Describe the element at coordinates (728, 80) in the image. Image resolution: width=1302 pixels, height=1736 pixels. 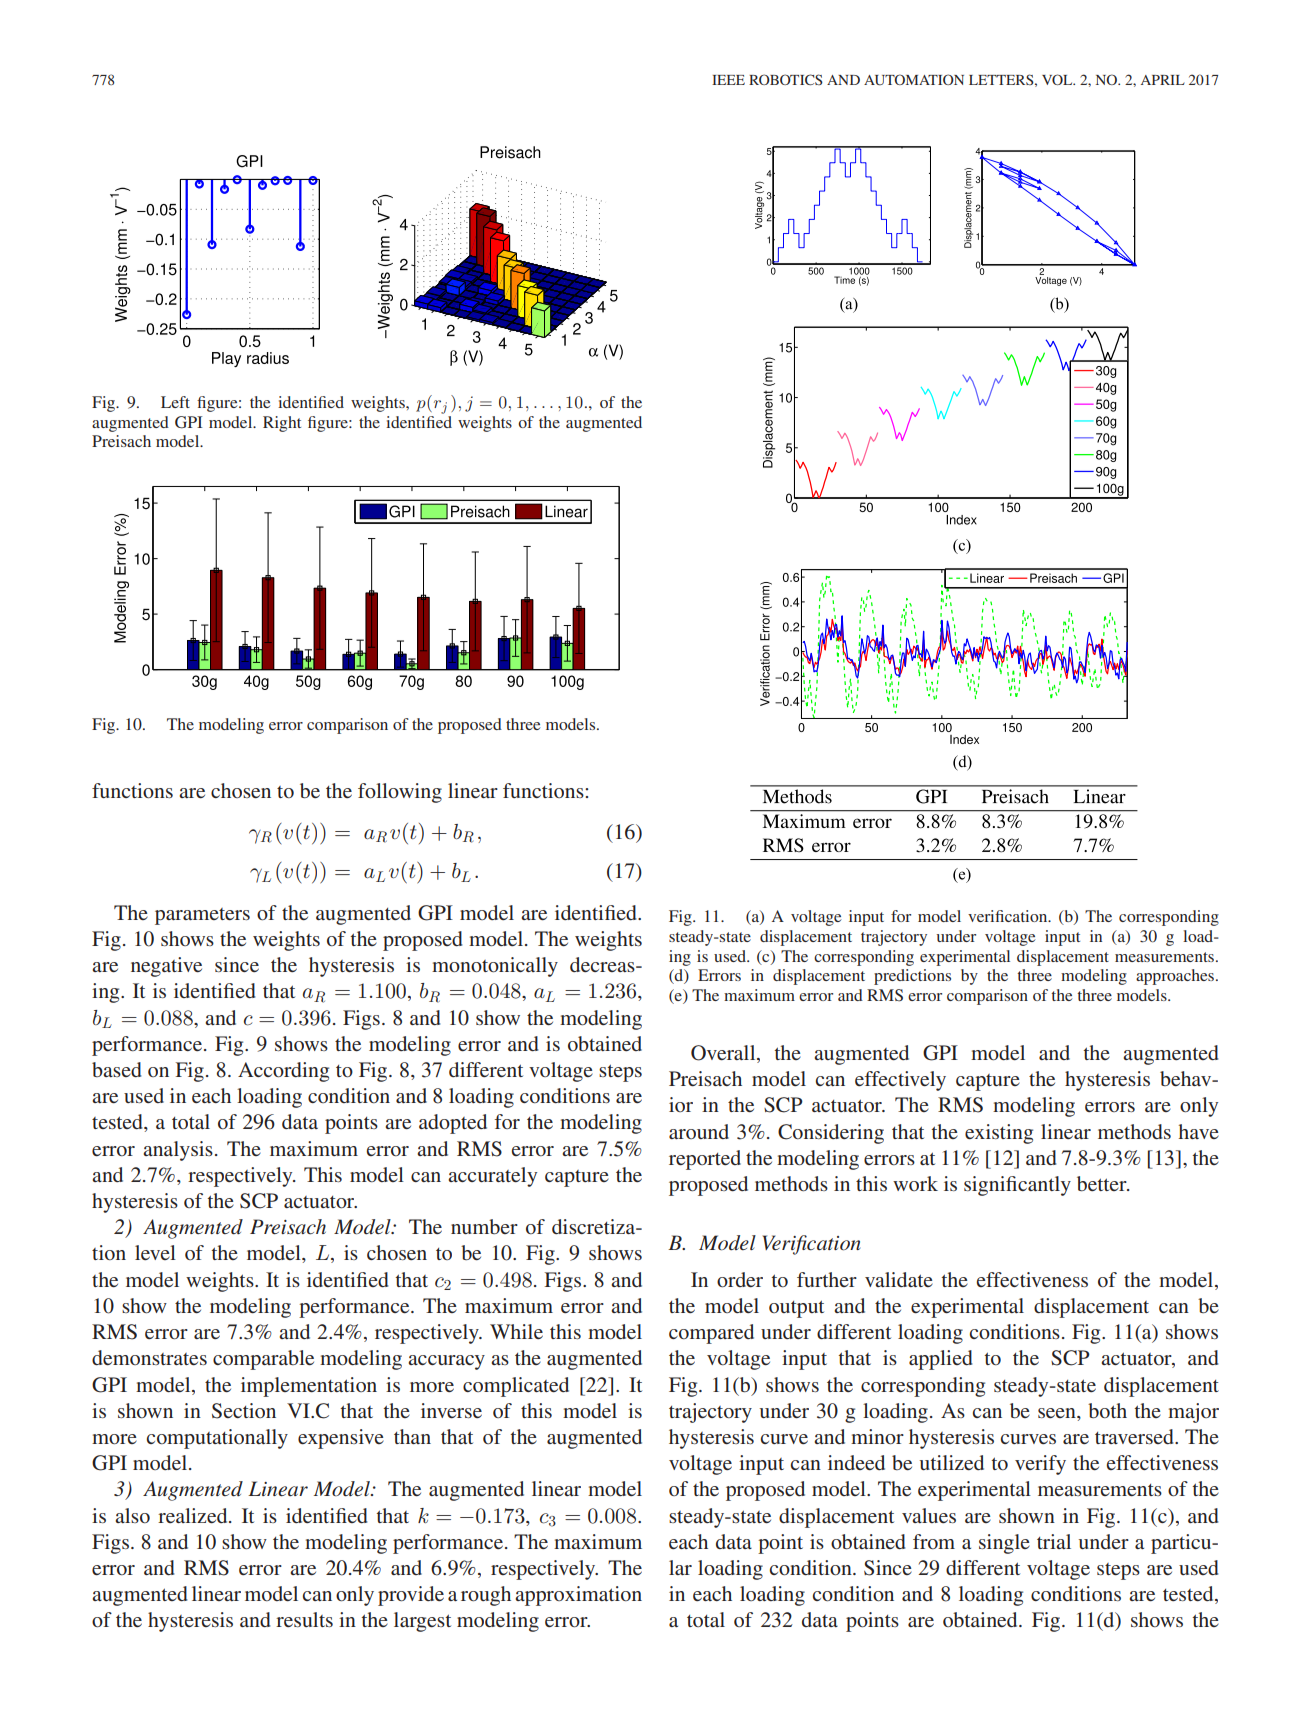
I see `IEEE` at that location.
